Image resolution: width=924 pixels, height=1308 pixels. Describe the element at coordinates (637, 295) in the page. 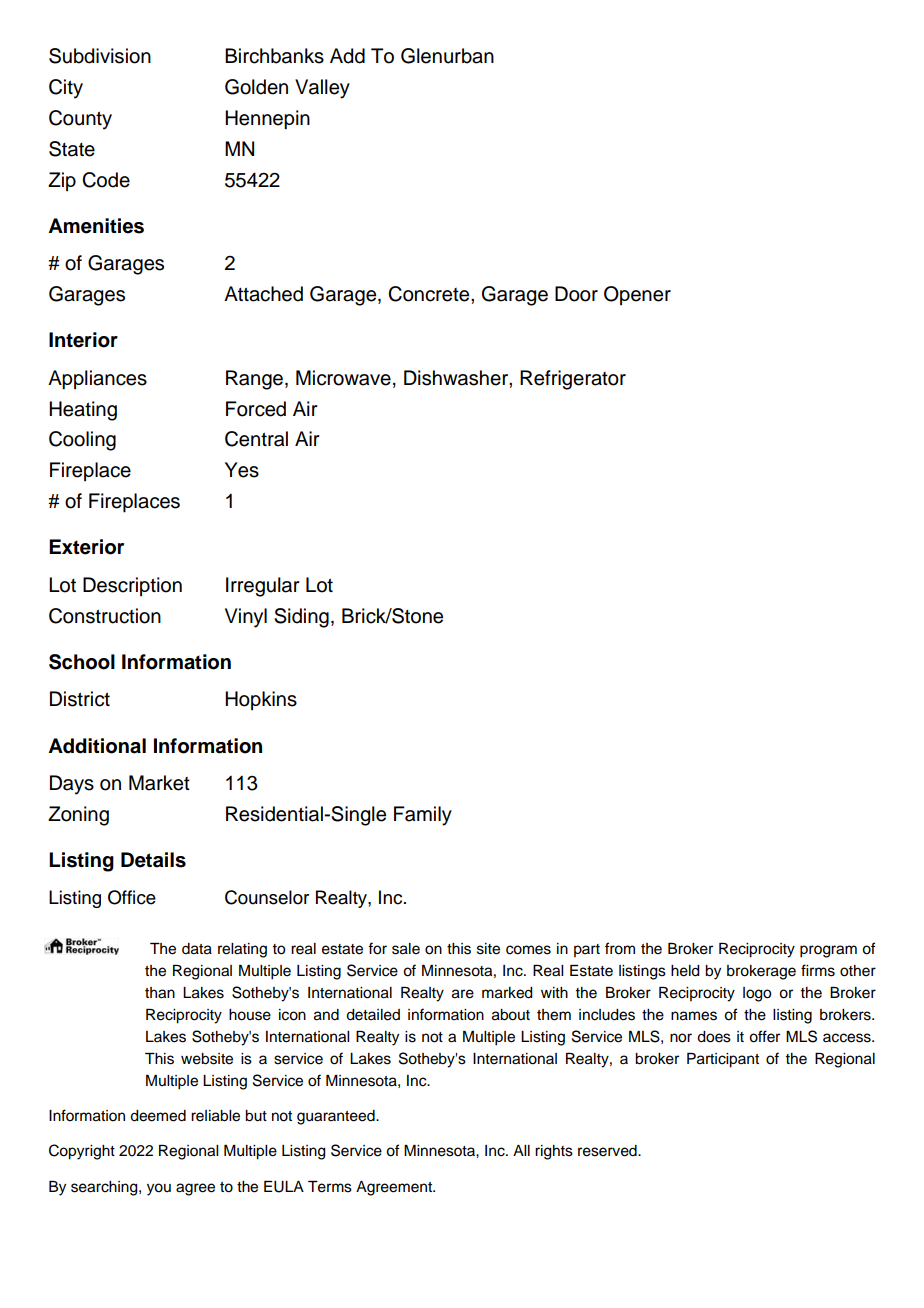

I see `Opener` at that location.
